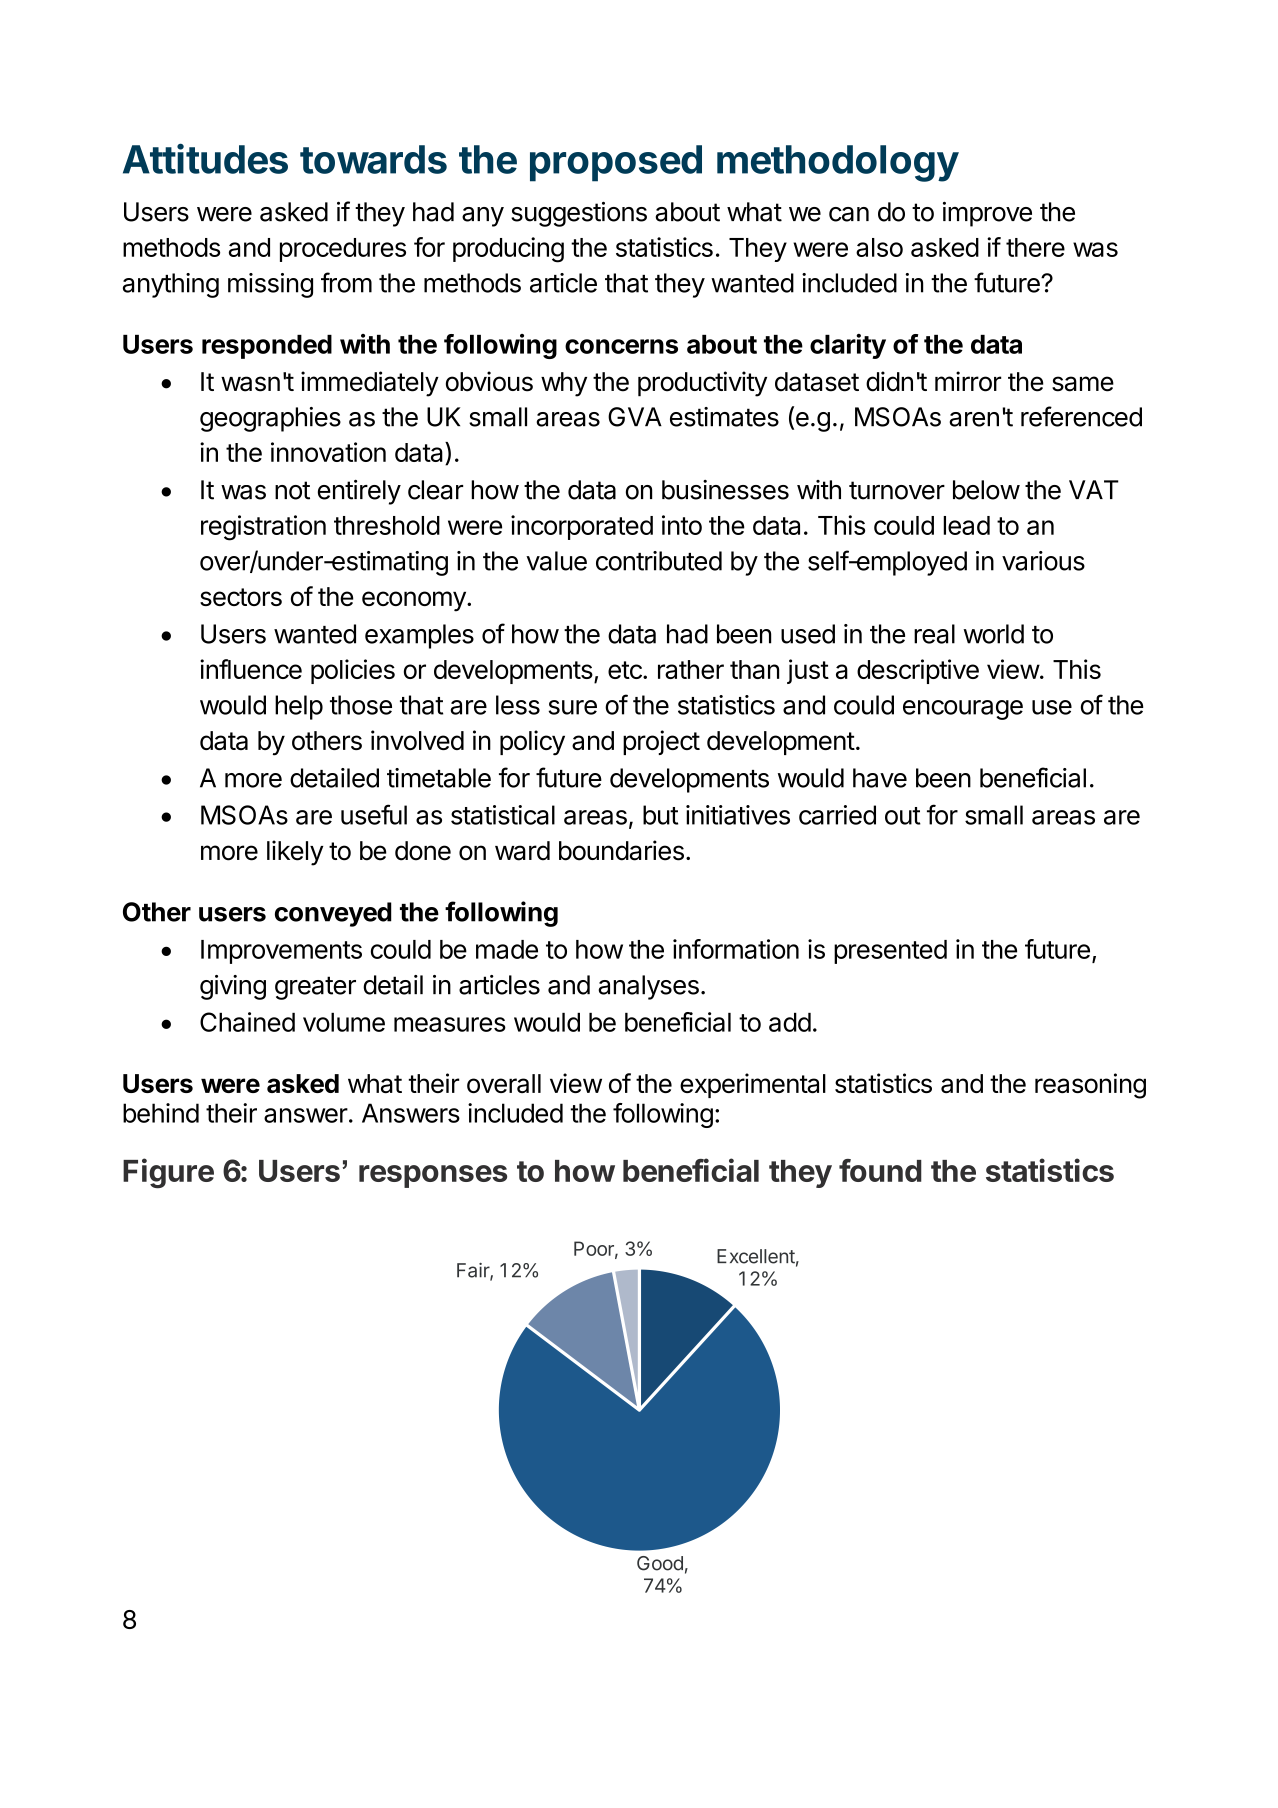 This document has width=1278, height=1808. What do you see at coordinates (756, 1256) in the document?
I see `Excellent` at bounding box center [756, 1256].
